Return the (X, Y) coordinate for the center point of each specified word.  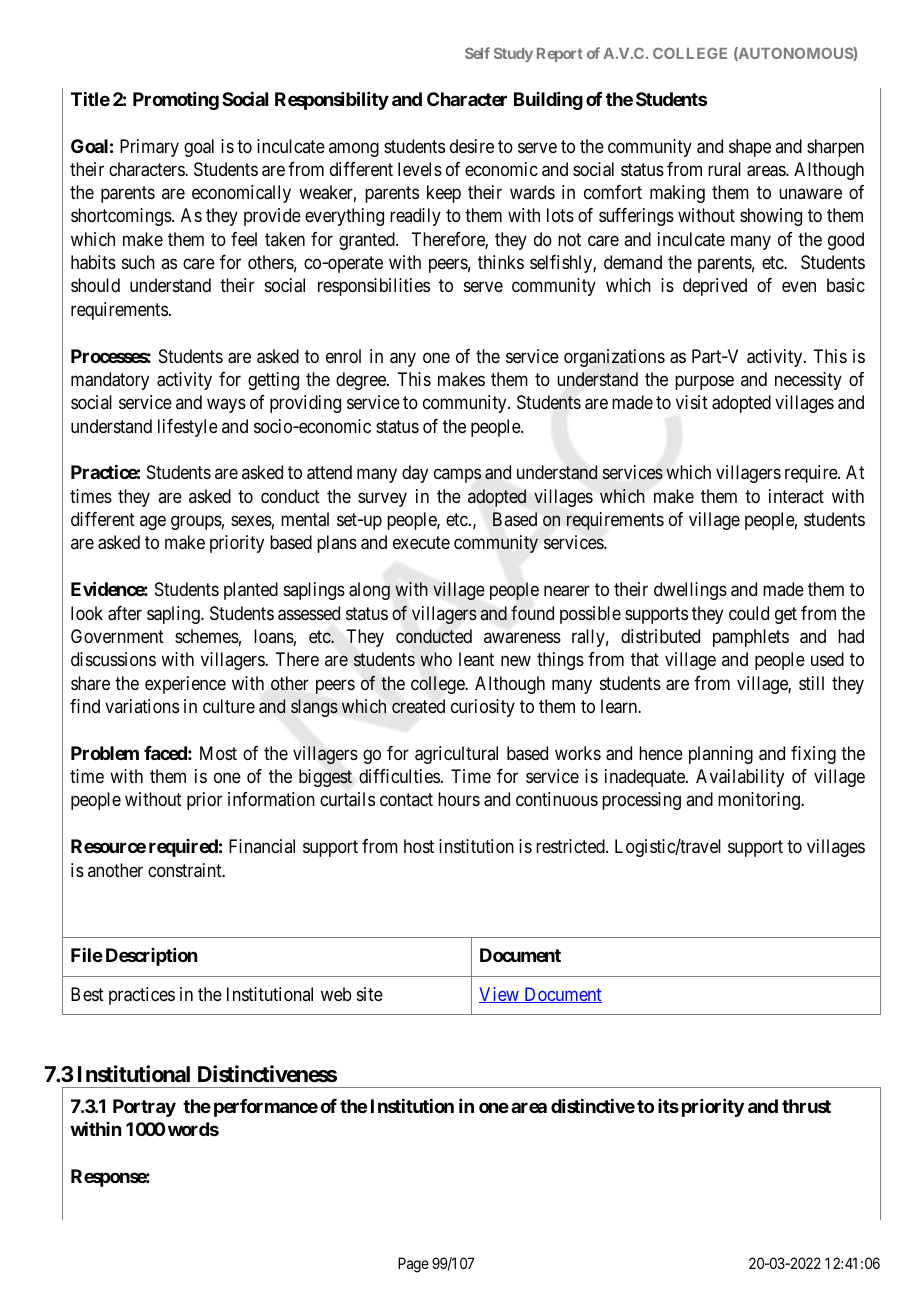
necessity (808, 381)
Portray (144, 1108)
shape (750, 148)
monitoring (760, 801)
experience (185, 685)
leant (476, 659)
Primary (149, 148)
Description (151, 957)
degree (362, 381)
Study (513, 54)
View (500, 995)
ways (226, 406)
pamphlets (751, 638)
